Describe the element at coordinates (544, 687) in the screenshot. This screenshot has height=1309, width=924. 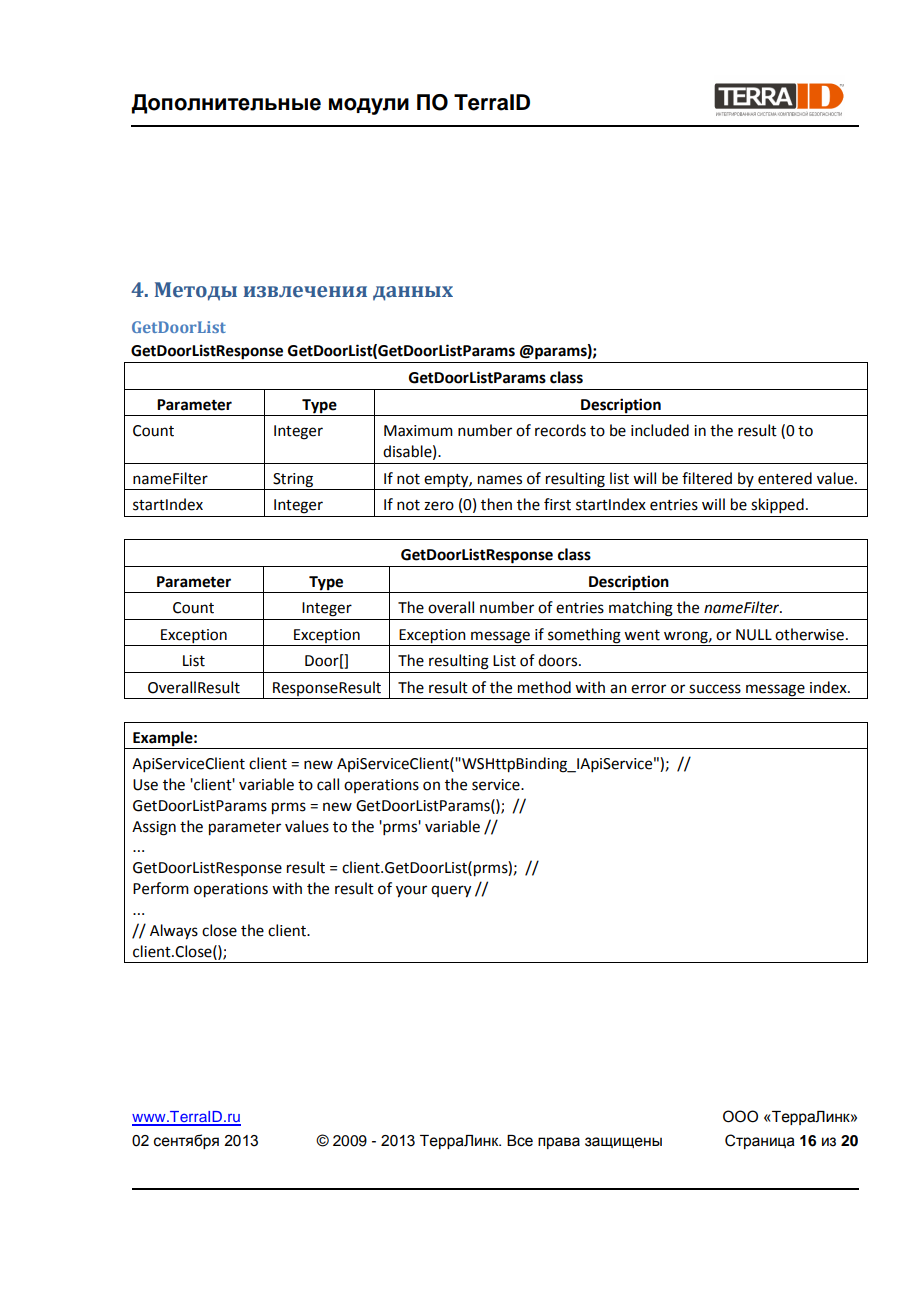
I see `method` at that location.
